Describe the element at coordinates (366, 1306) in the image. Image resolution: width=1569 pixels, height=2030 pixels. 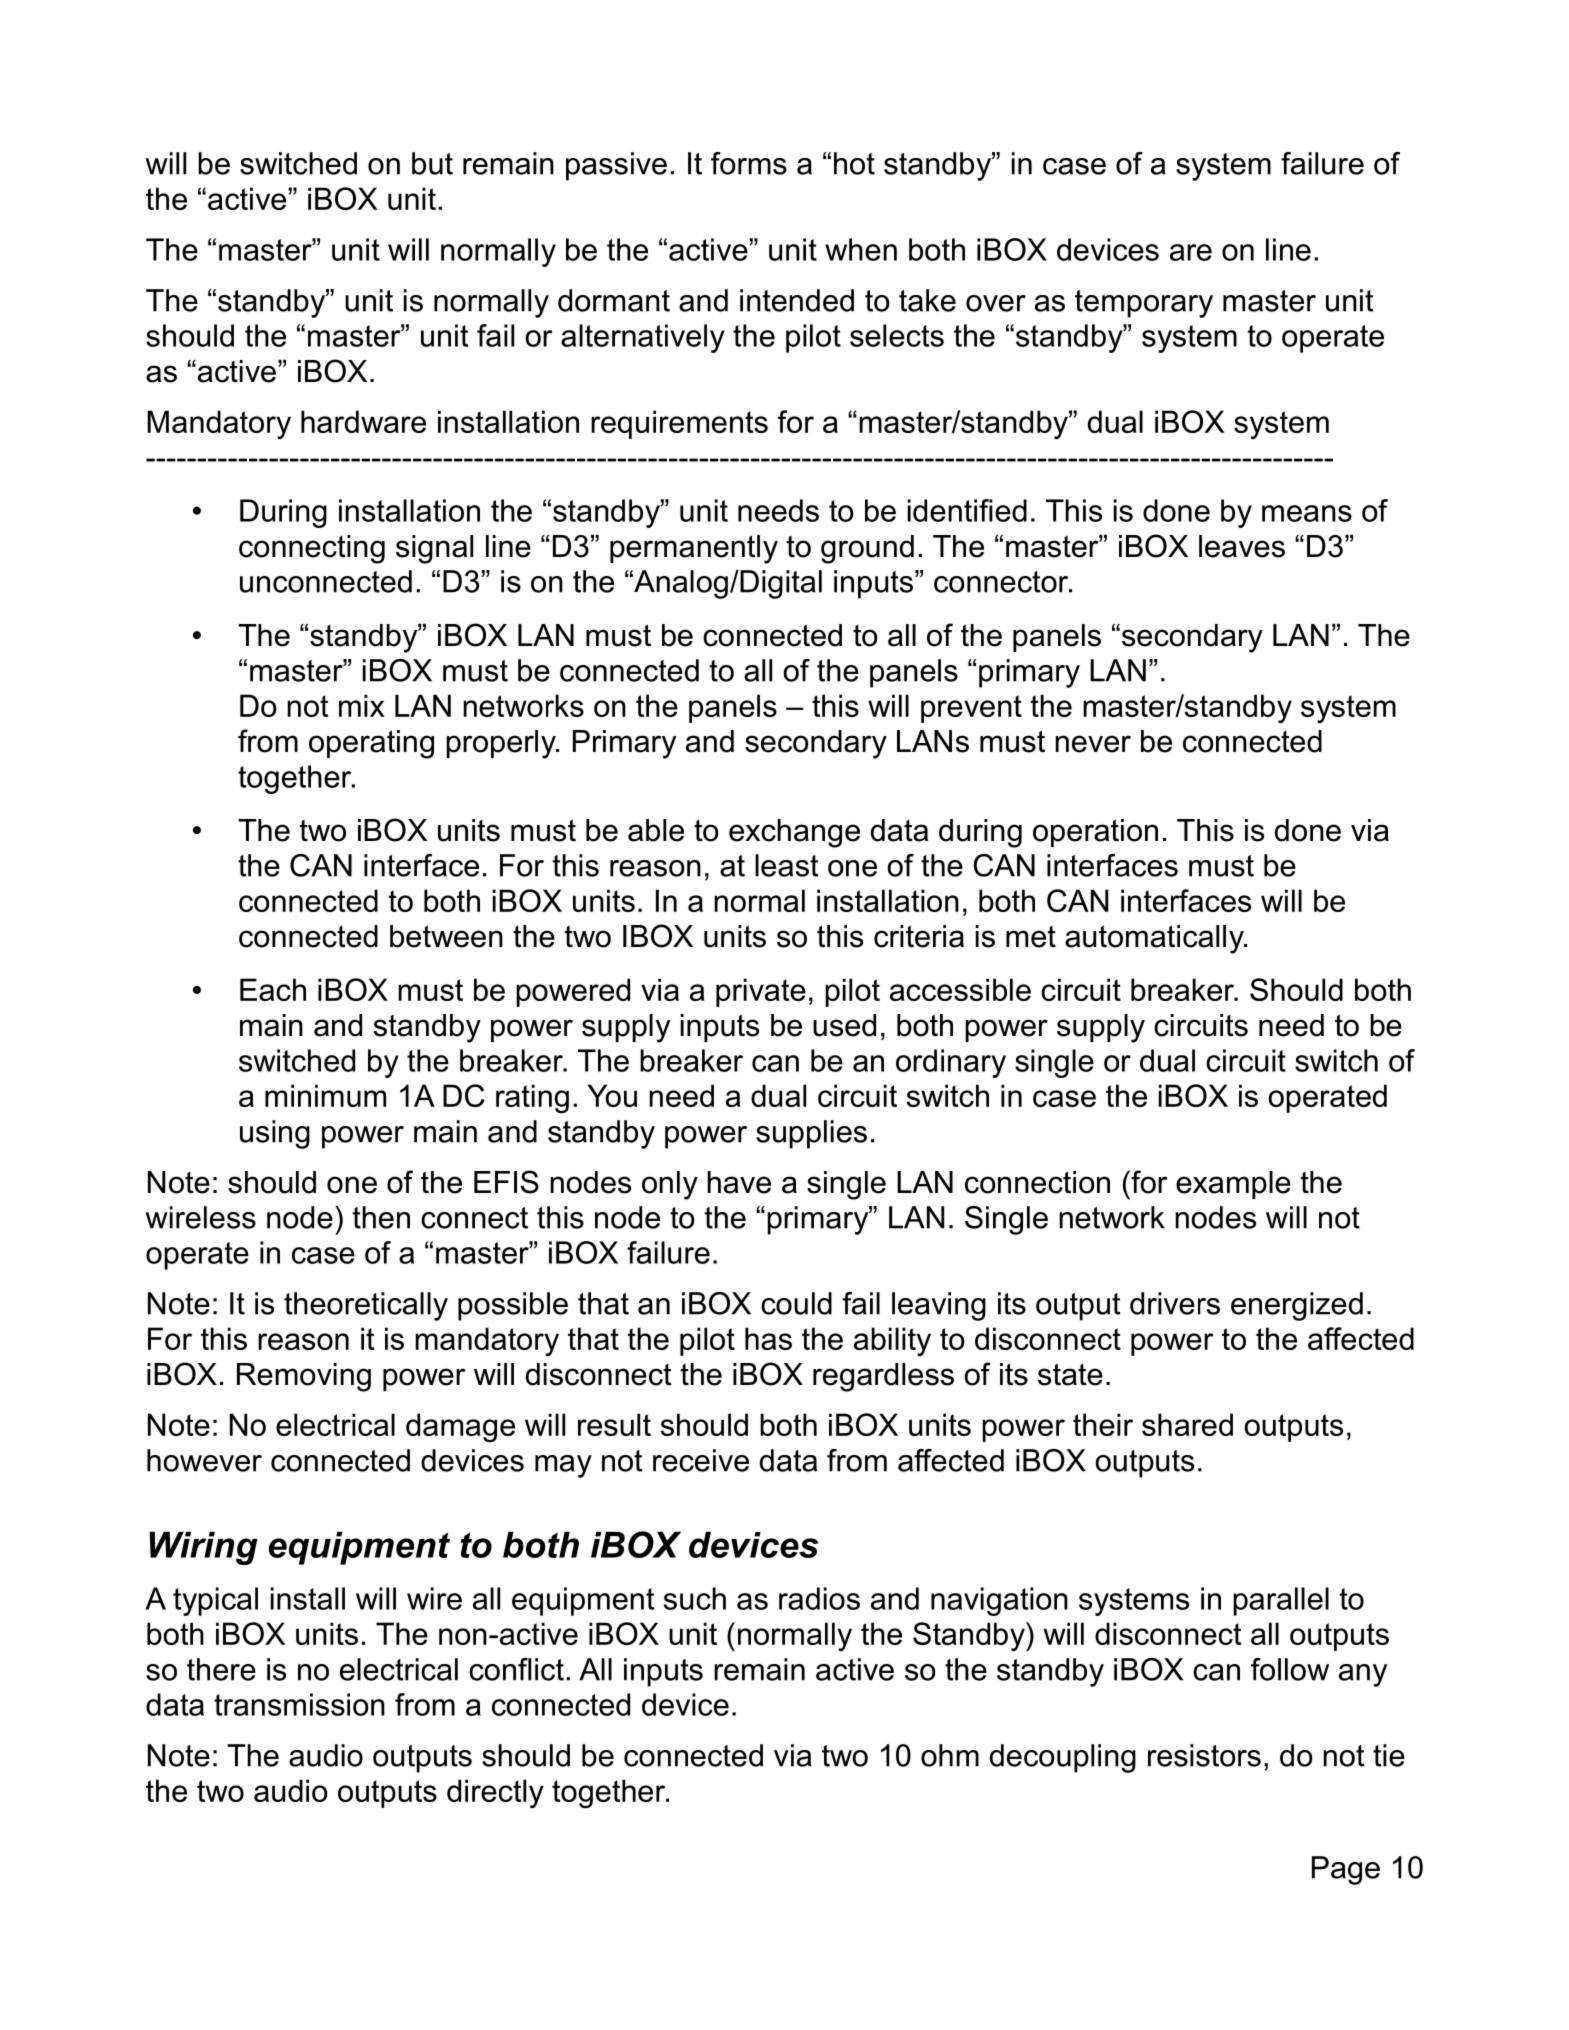
I see `theoretically` at that location.
